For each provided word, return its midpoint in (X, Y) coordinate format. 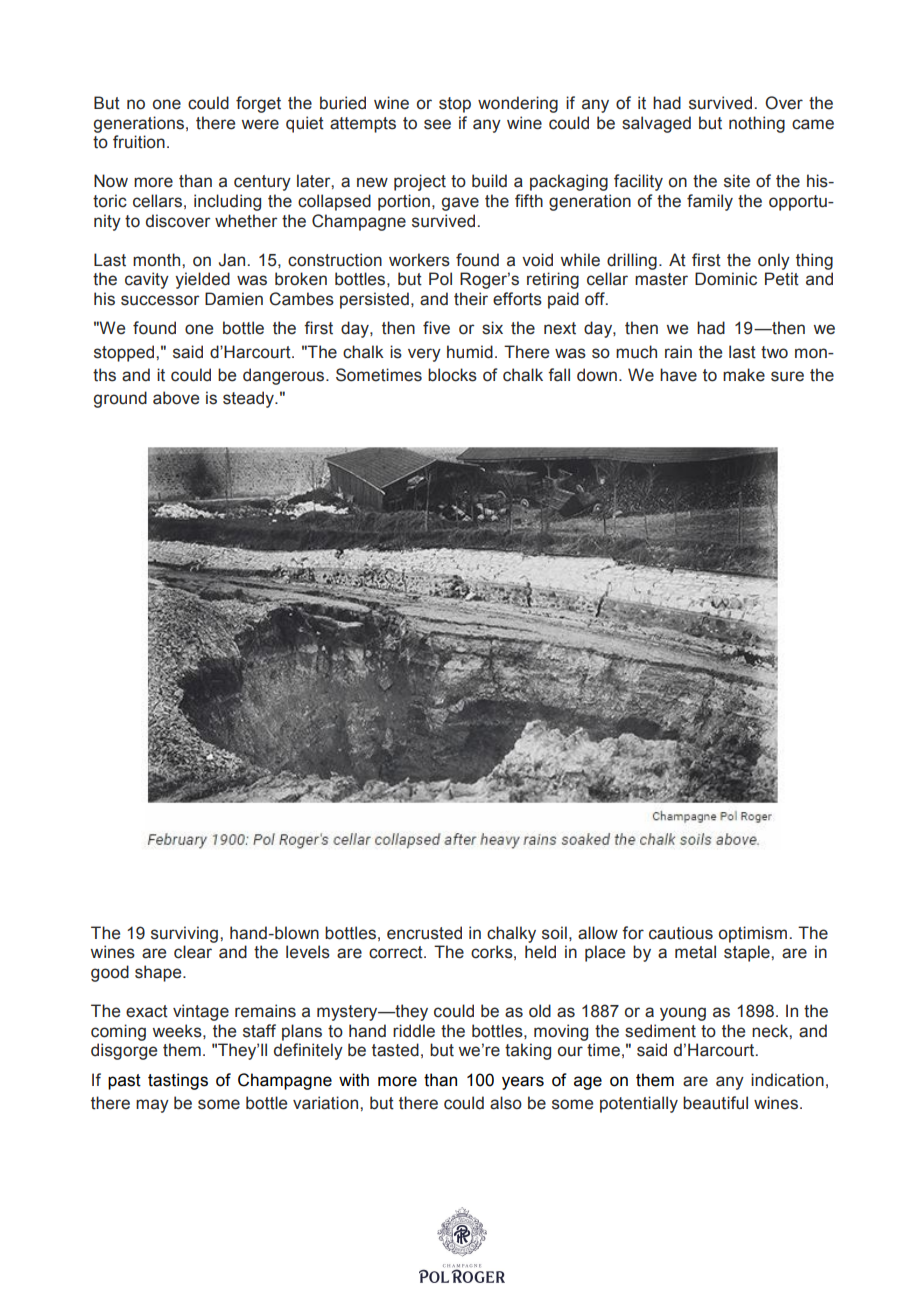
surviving (186, 934)
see (437, 124)
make (744, 375)
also (506, 1103)
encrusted (424, 933)
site (737, 181)
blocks (452, 375)
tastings (178, 1081)
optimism (753, 934)
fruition (139, 142)
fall (559, 375)
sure (787, 376)
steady (249, 399)
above (176, 398)
